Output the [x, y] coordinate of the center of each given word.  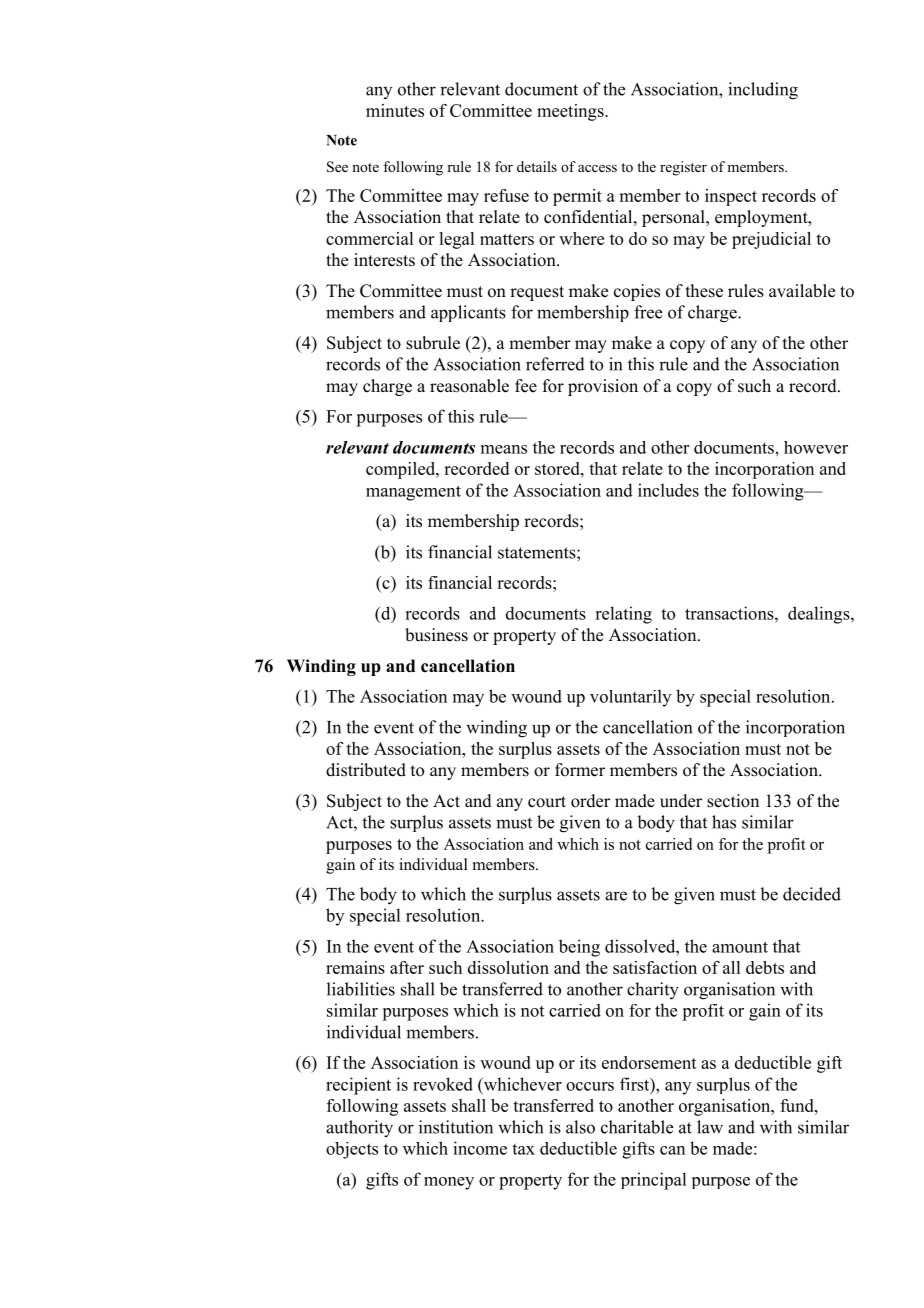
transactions [730, 613]
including [763, 91]
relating [623, 615]
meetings [571, 112]
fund [798, 1105]
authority [359, 1129]
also [580, 1127]
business [436, 635]
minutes [395, 110]
